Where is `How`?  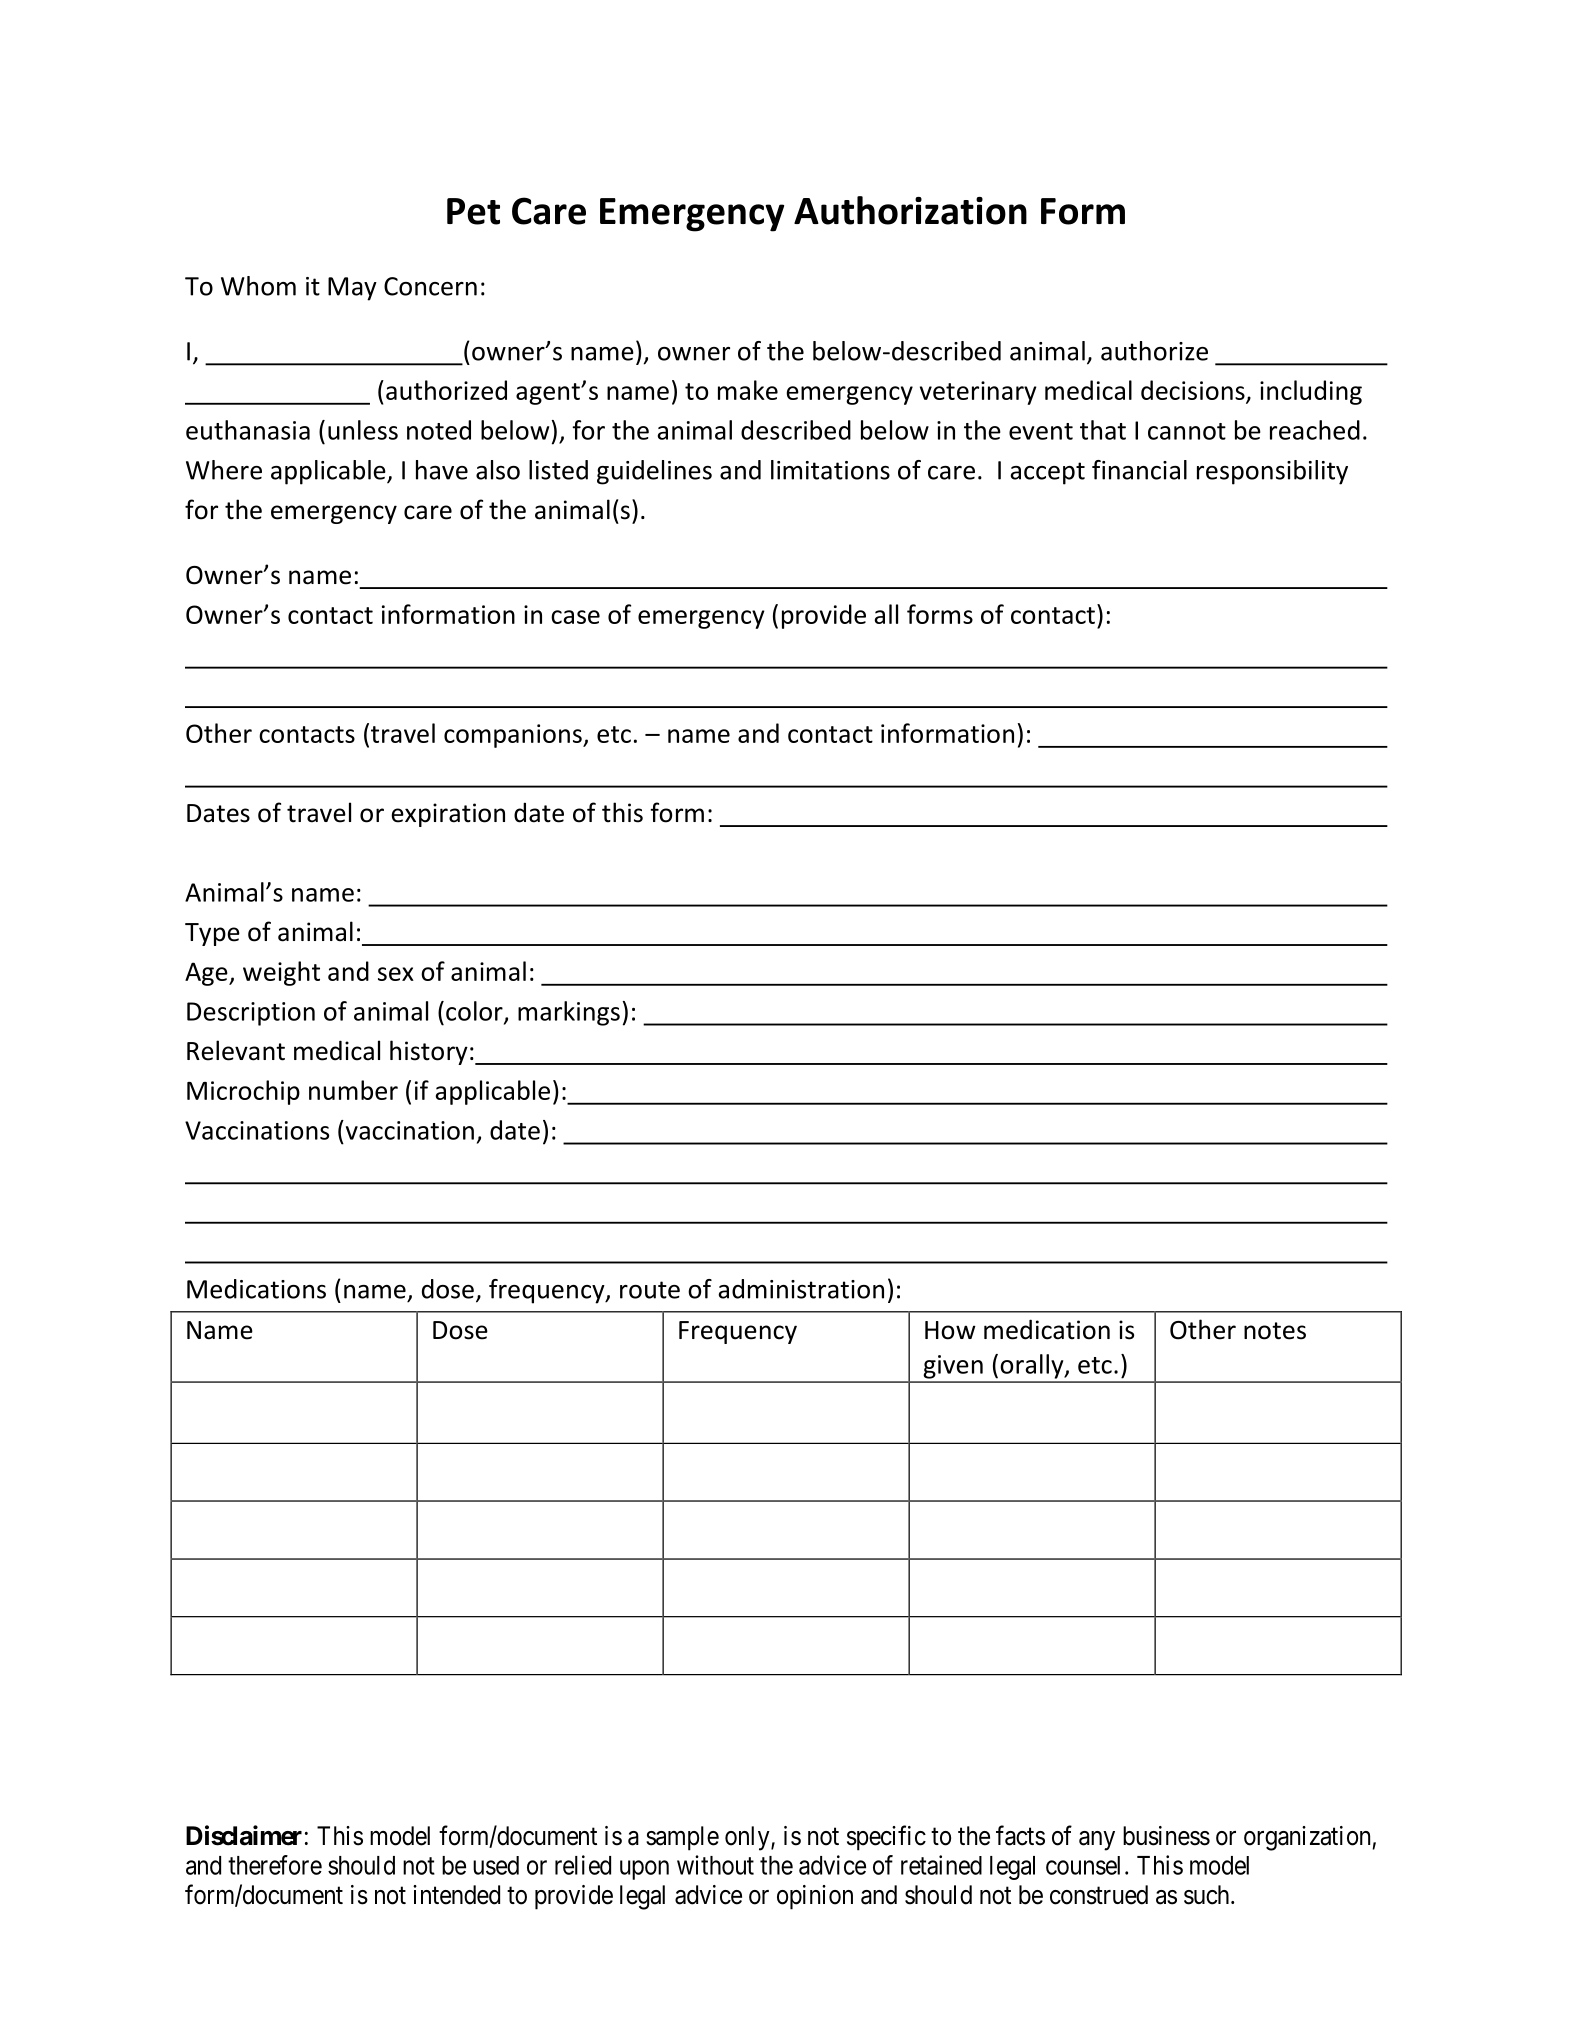 How is located at coordinates (950, 1330).
